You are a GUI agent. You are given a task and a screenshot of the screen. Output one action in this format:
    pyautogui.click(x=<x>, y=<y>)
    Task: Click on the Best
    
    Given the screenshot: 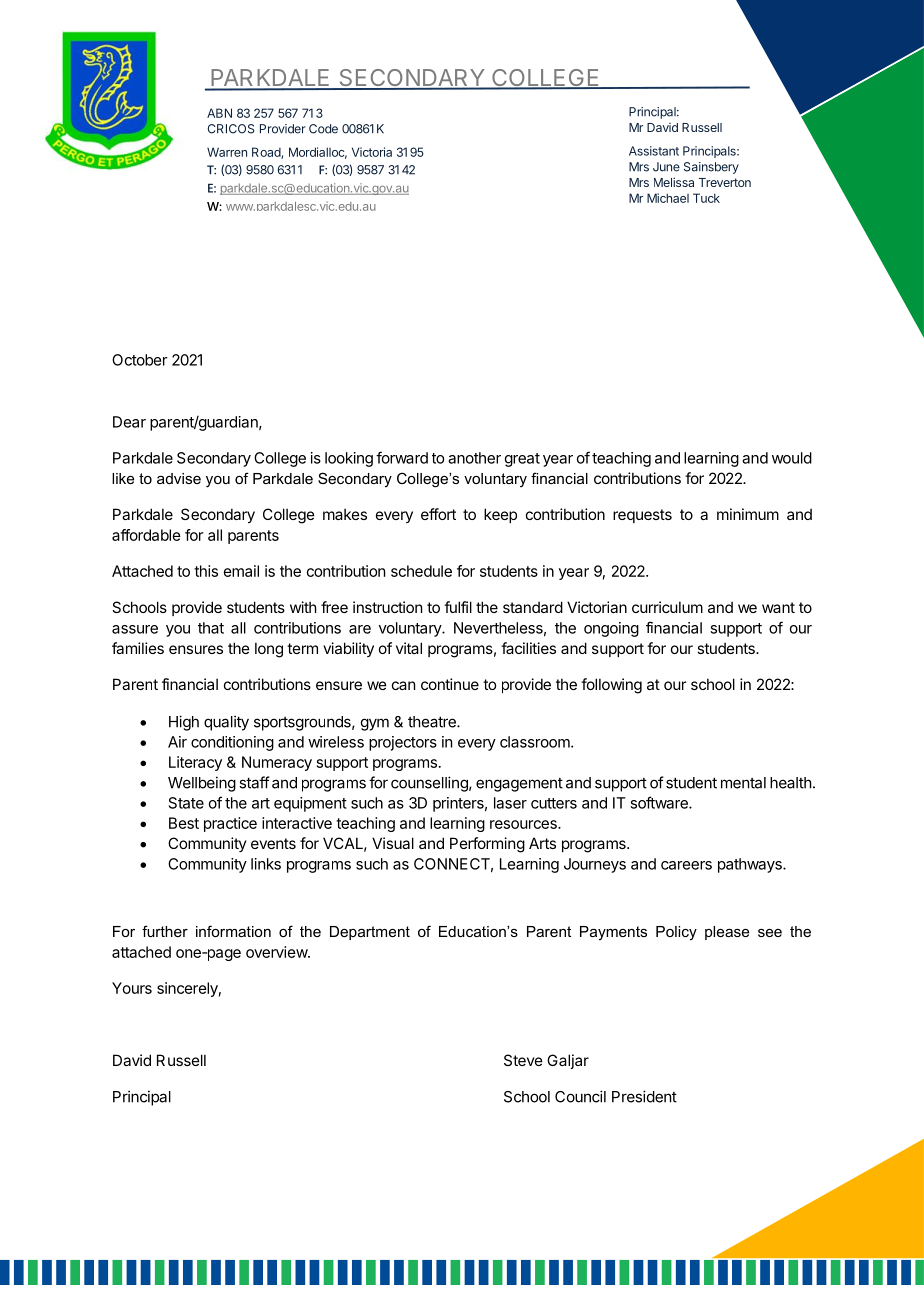 What is the action you would take?
    pyautogui.click(x=184, y=823)
